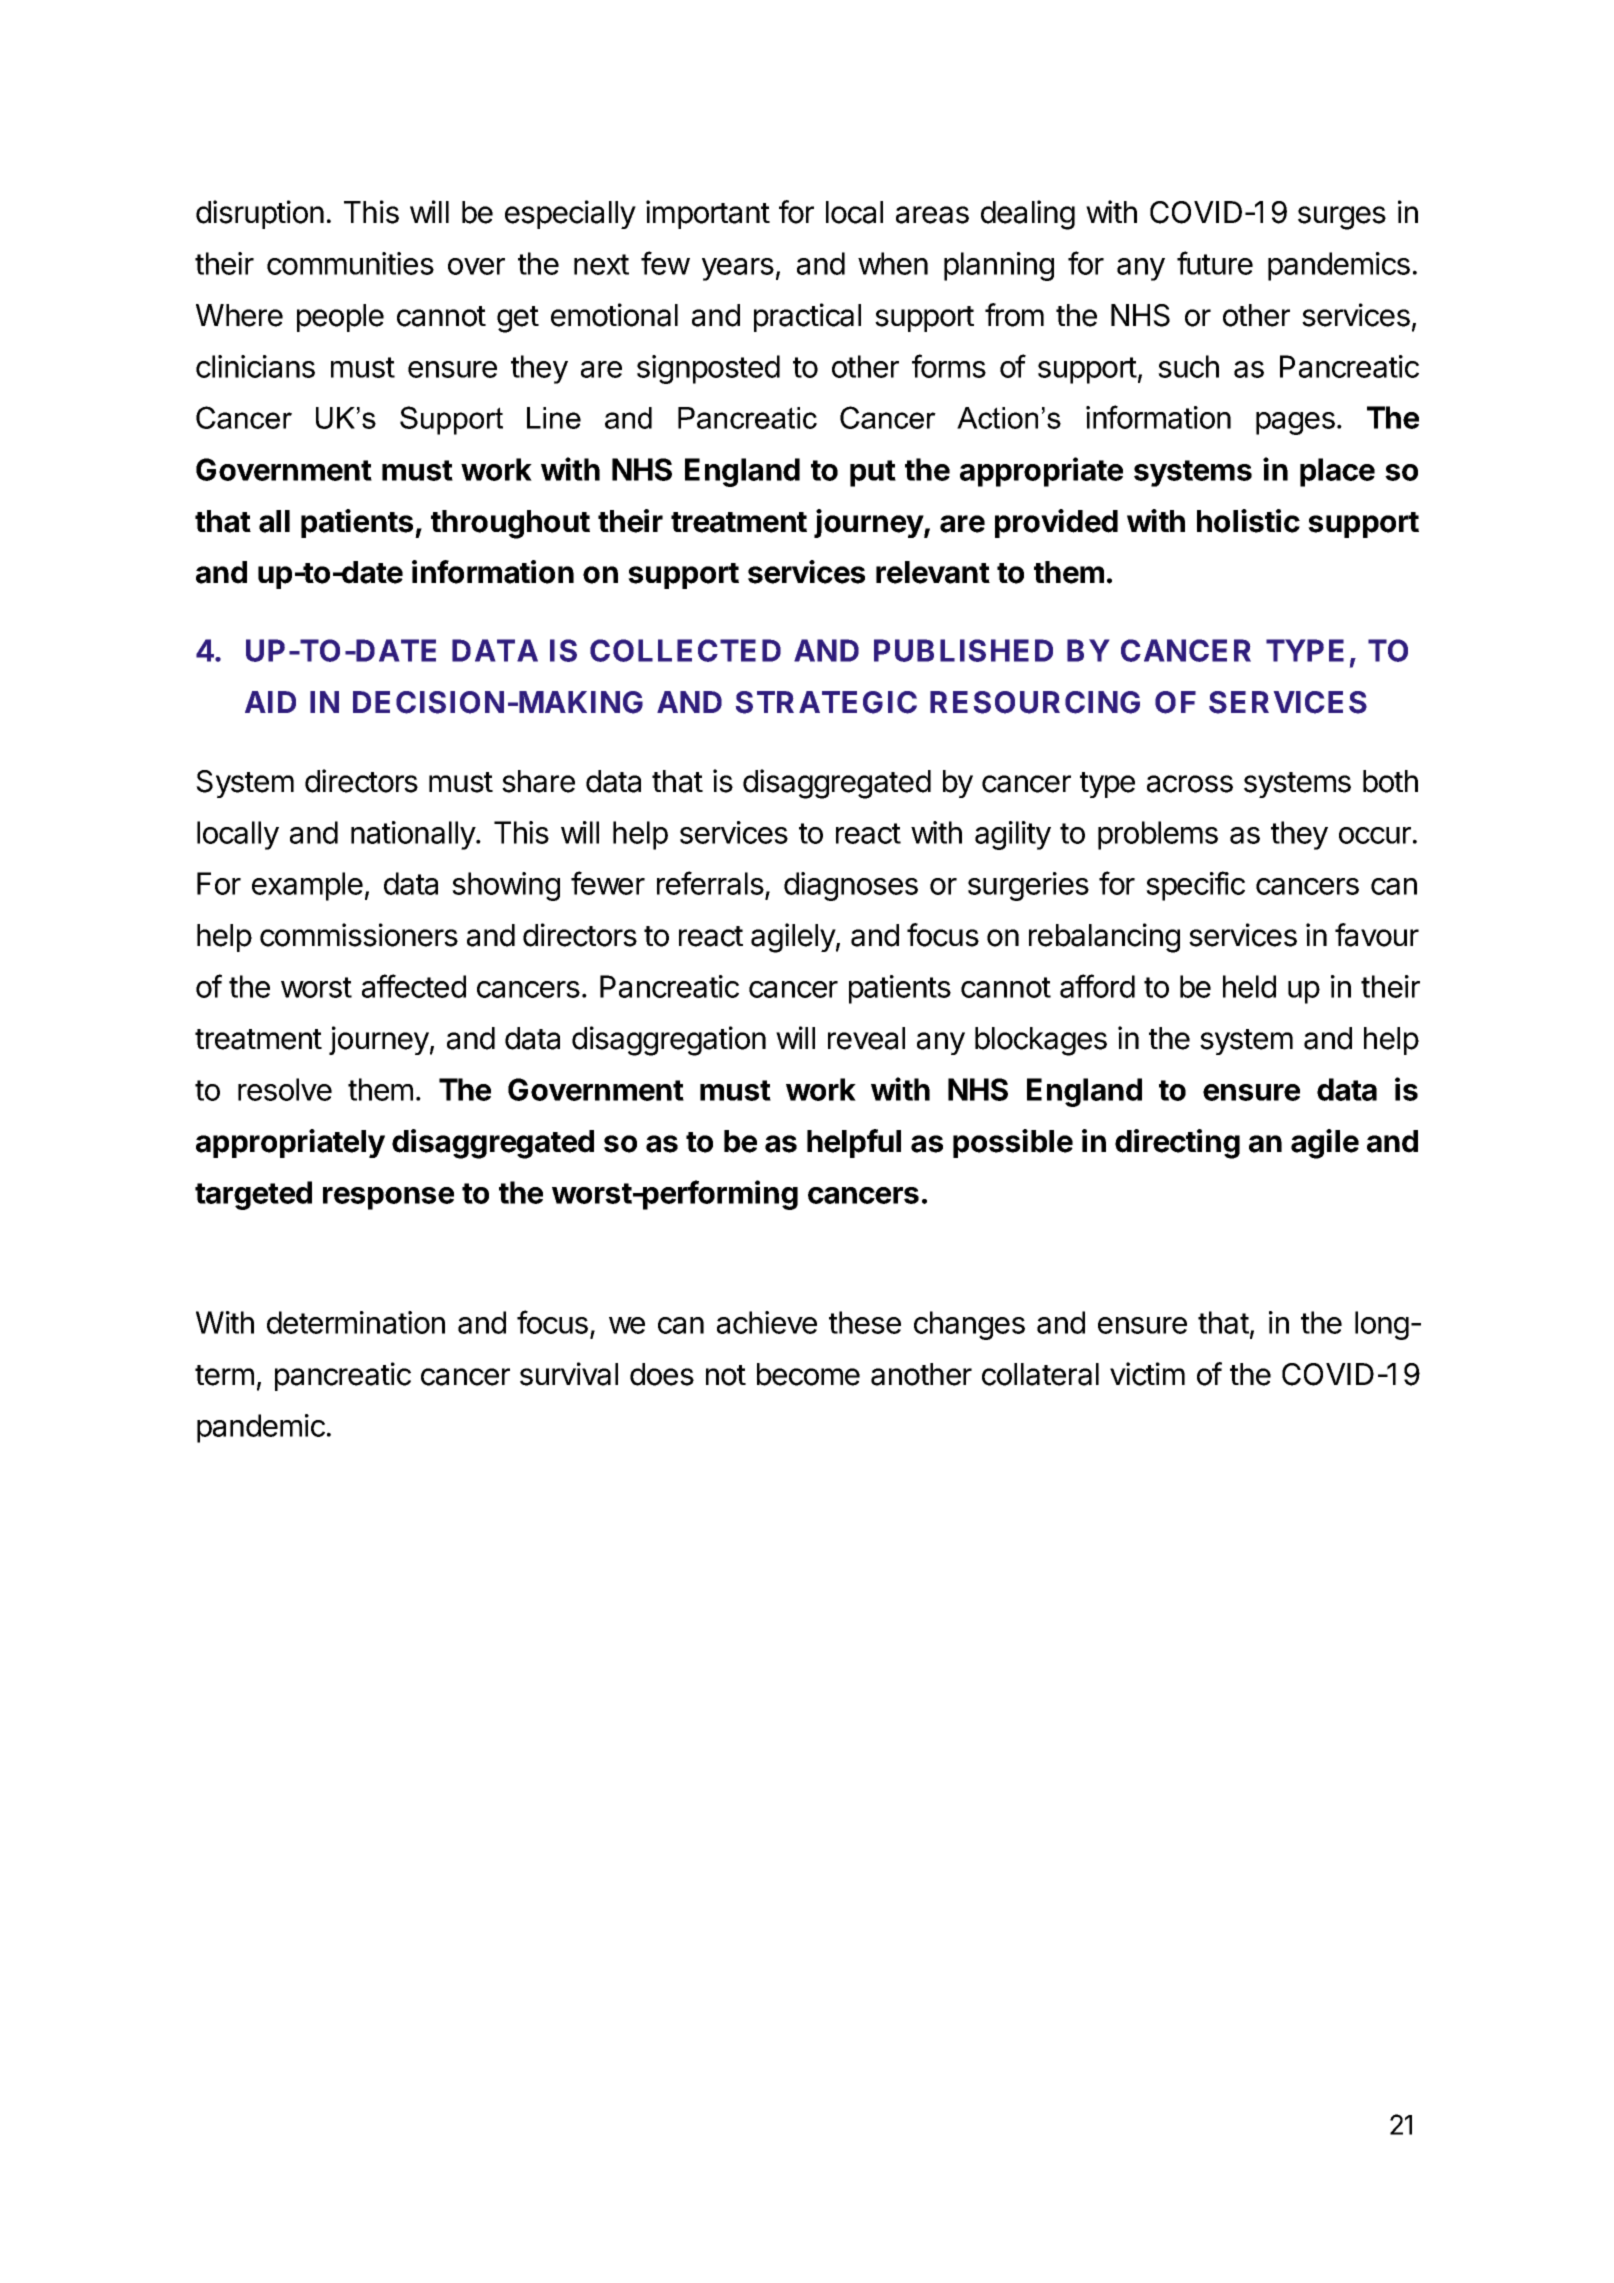  What do you see at coordinates (1215, 263) in the document?
I see `future` at bounding box center [1215, 263].
